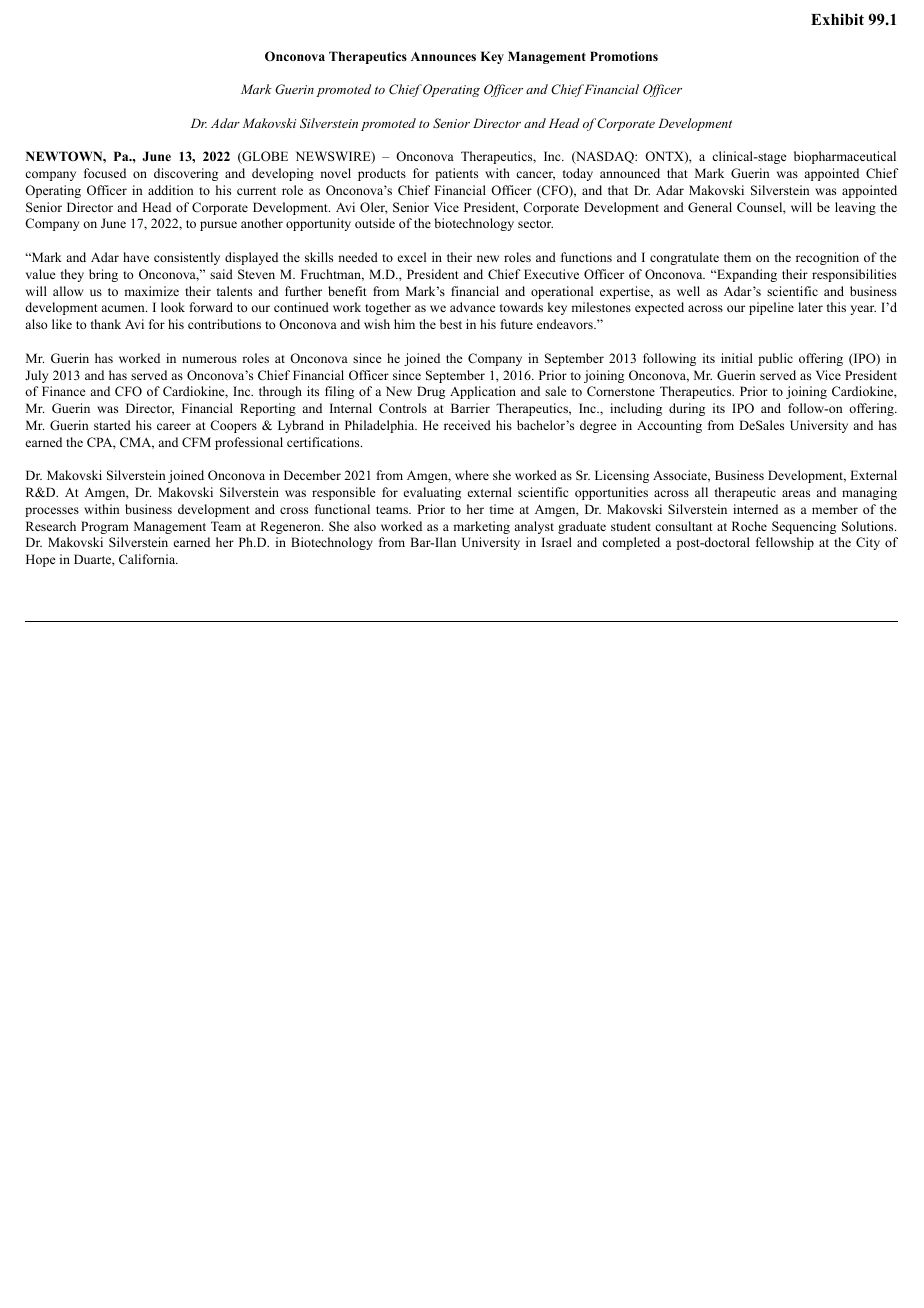 The image size is (924, 1308). Describe the element at coordinates (112, 425) in the screenshot. I see `started` at that location.
